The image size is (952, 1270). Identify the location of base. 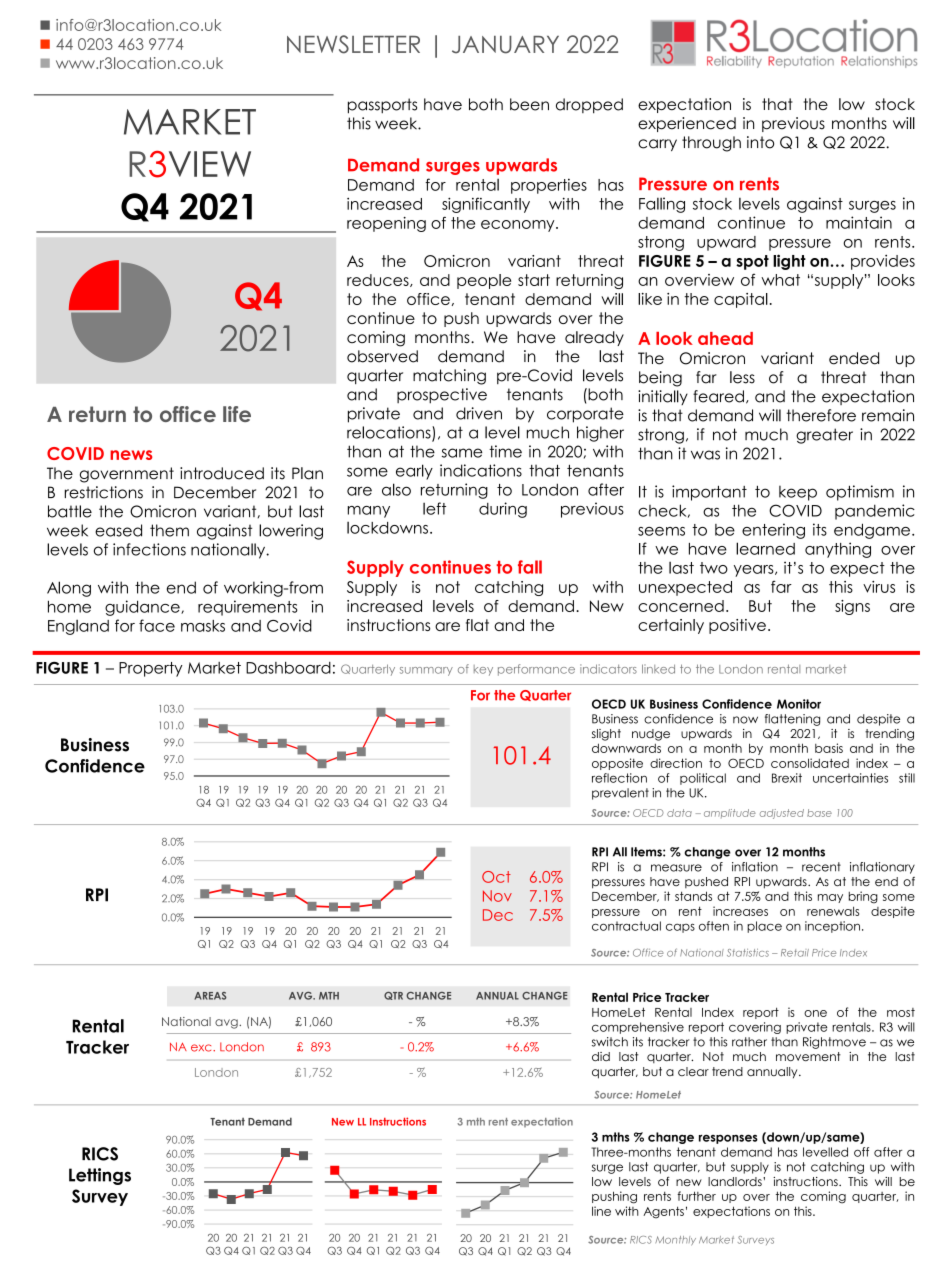
(819, 813).
